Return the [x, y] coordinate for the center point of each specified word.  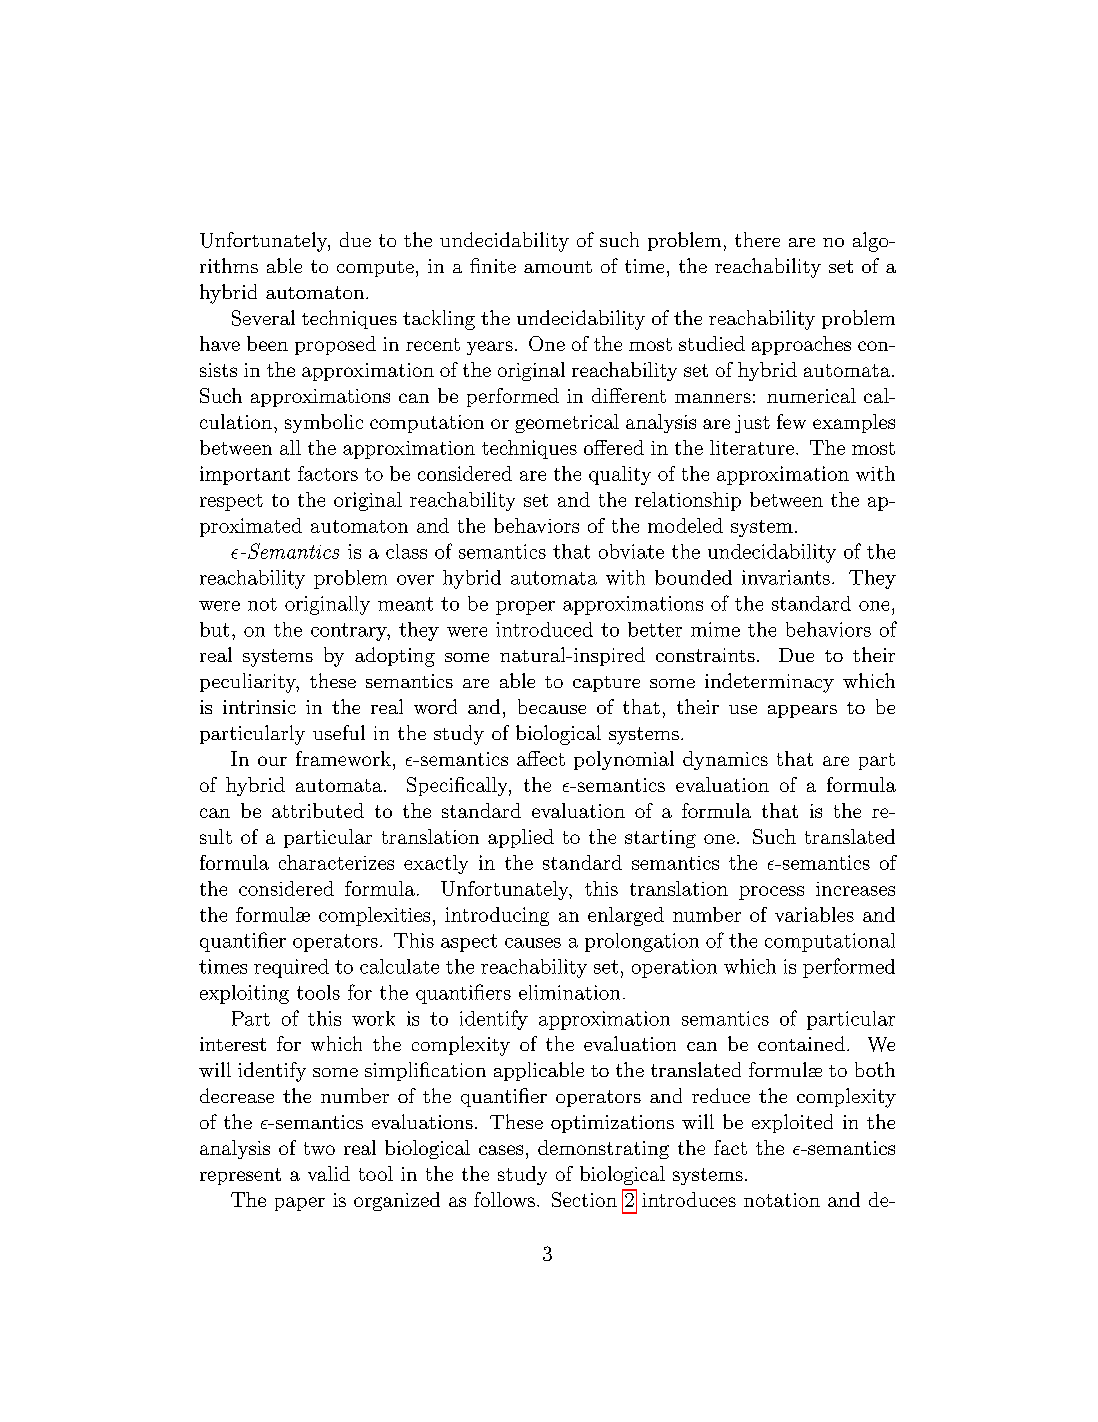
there [757, 239]
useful [339, 732]
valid [329, 1173]
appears [802, 711]
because [552, 706]
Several [263, 318]
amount [558, 267]
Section [584, 1199]
